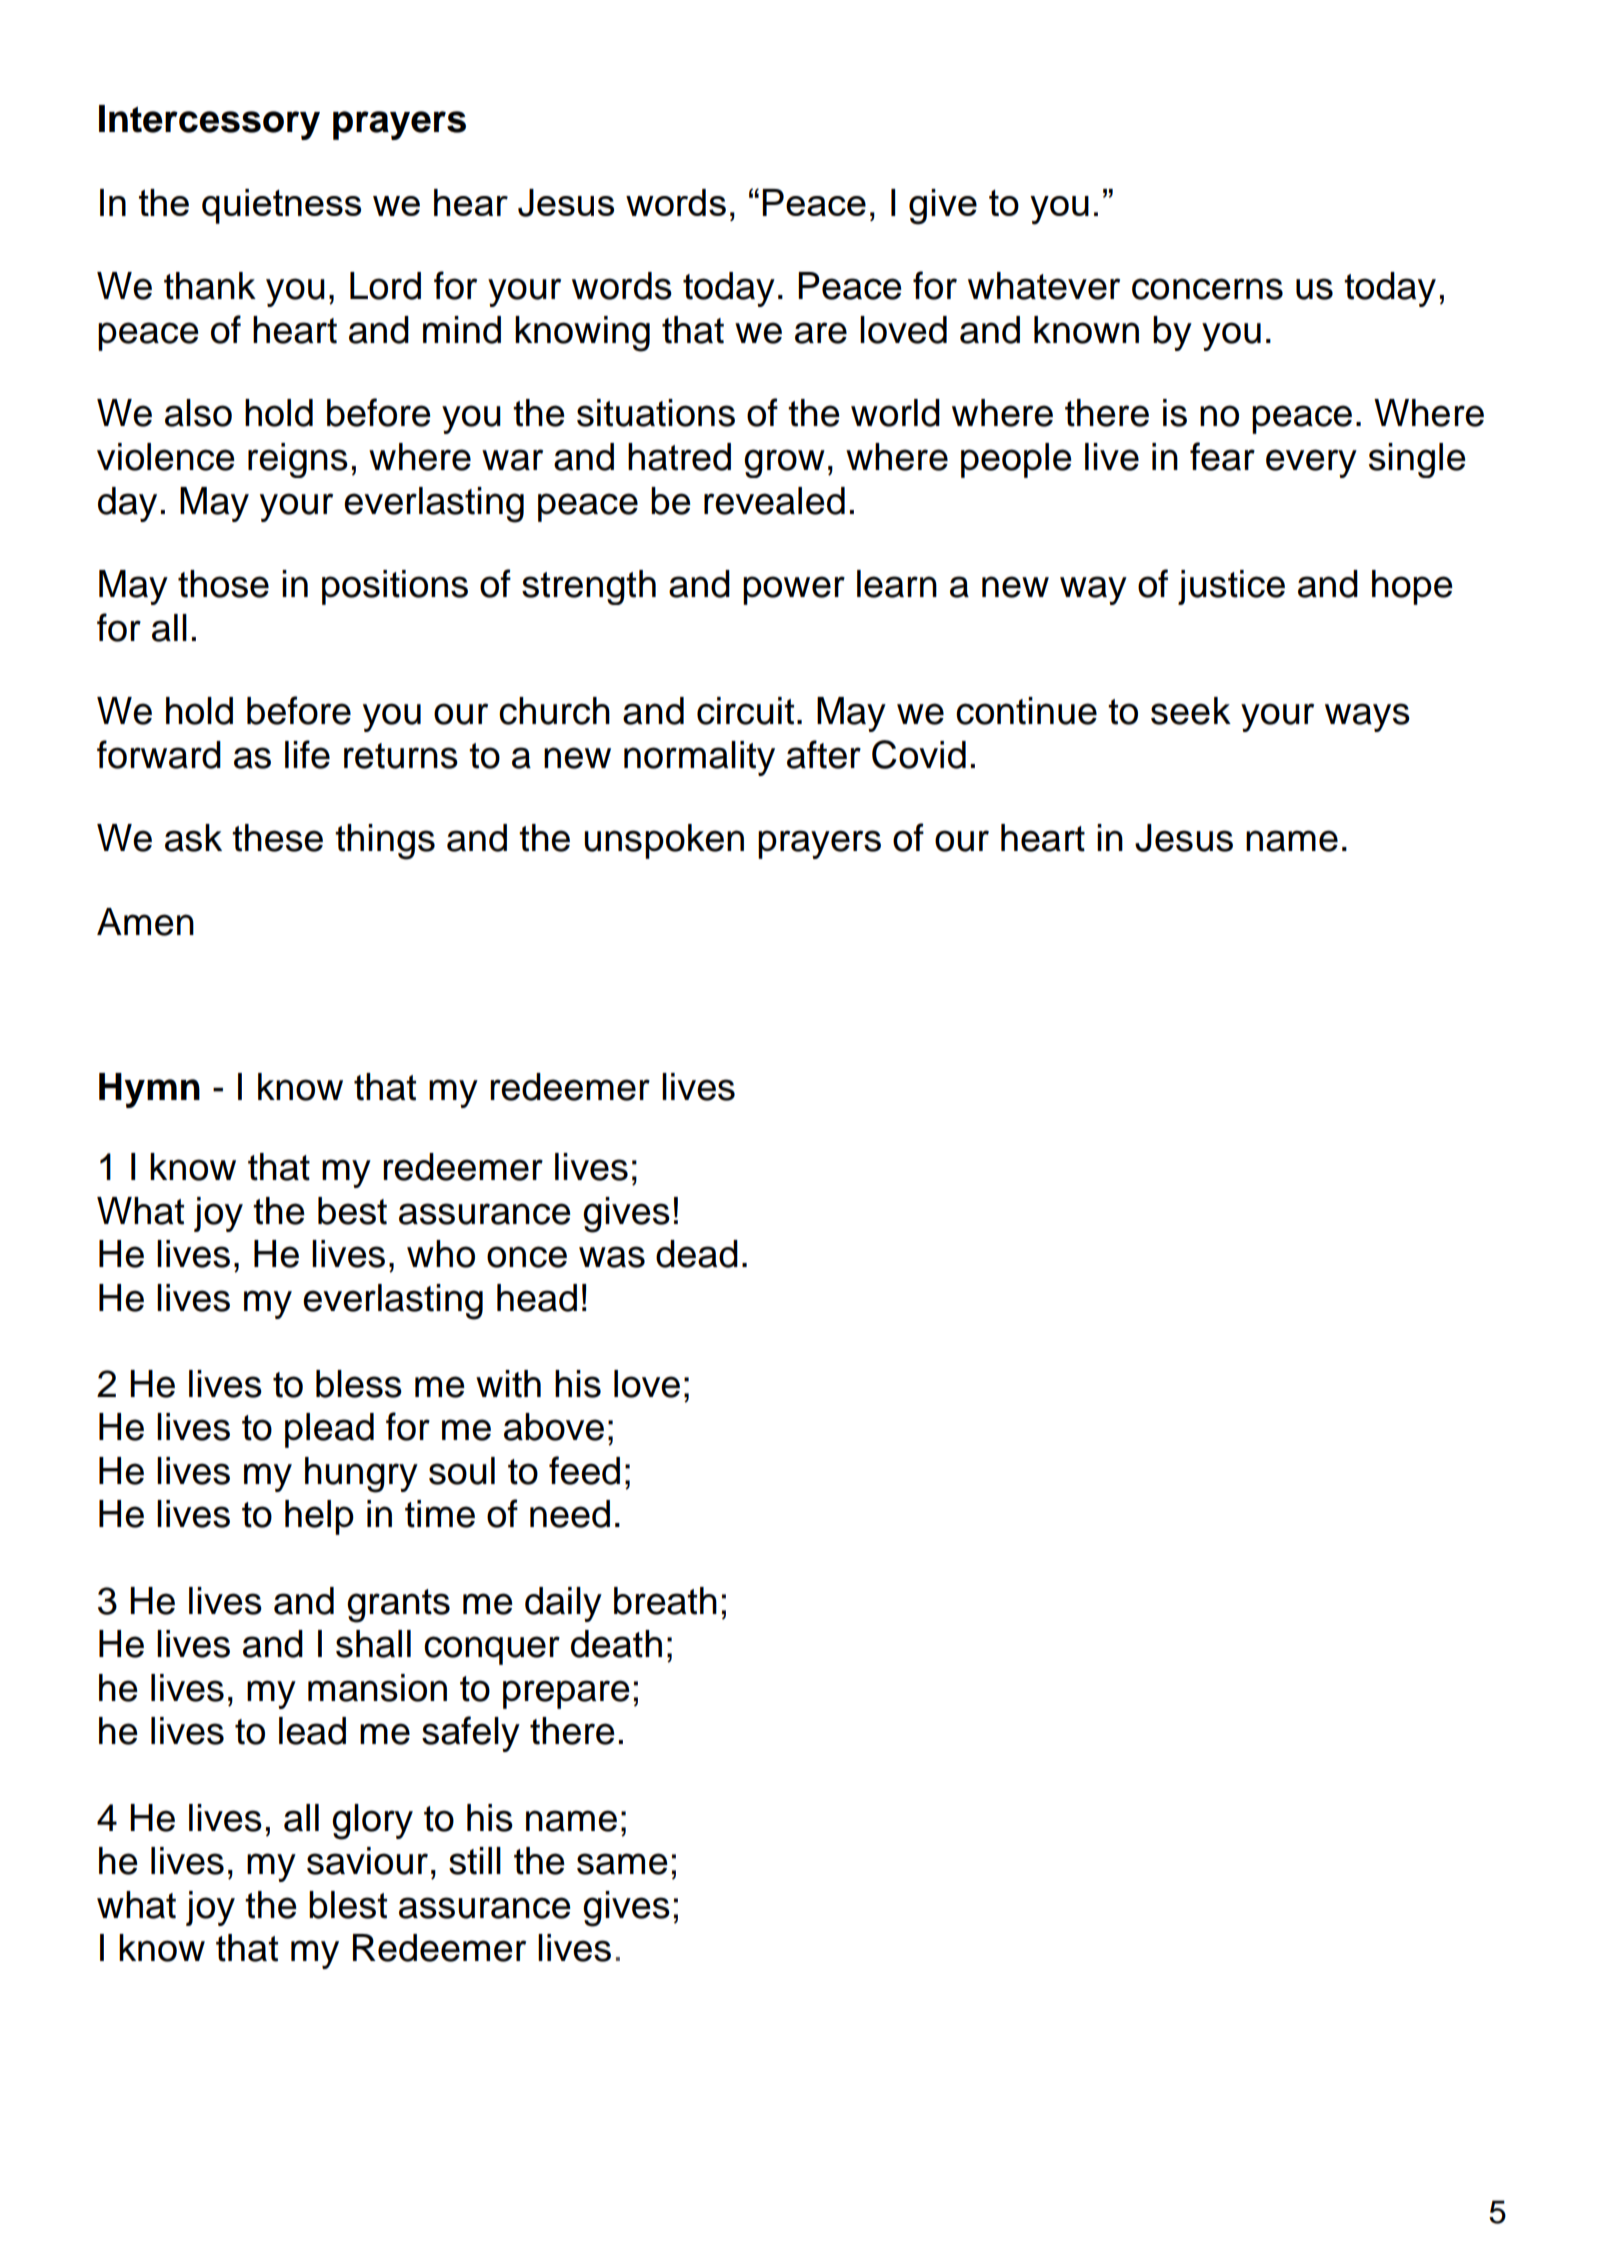  What do you see at coordinates (281, 206) in the document?
I see `quietness` at bounding box center [281, 206].
